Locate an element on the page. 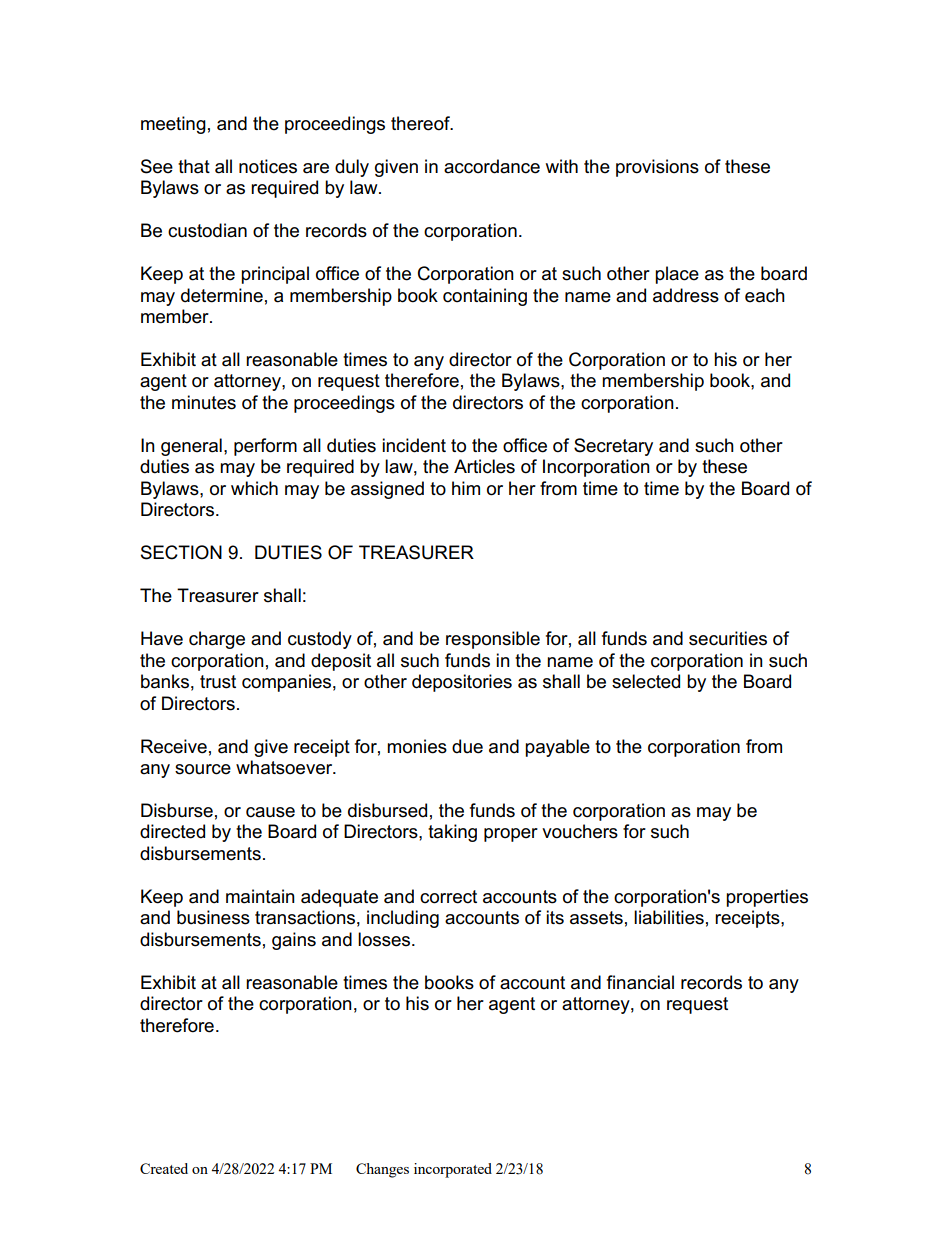 The height and width of the image is (1233, 952). him is located at coordinates (466, 488).
